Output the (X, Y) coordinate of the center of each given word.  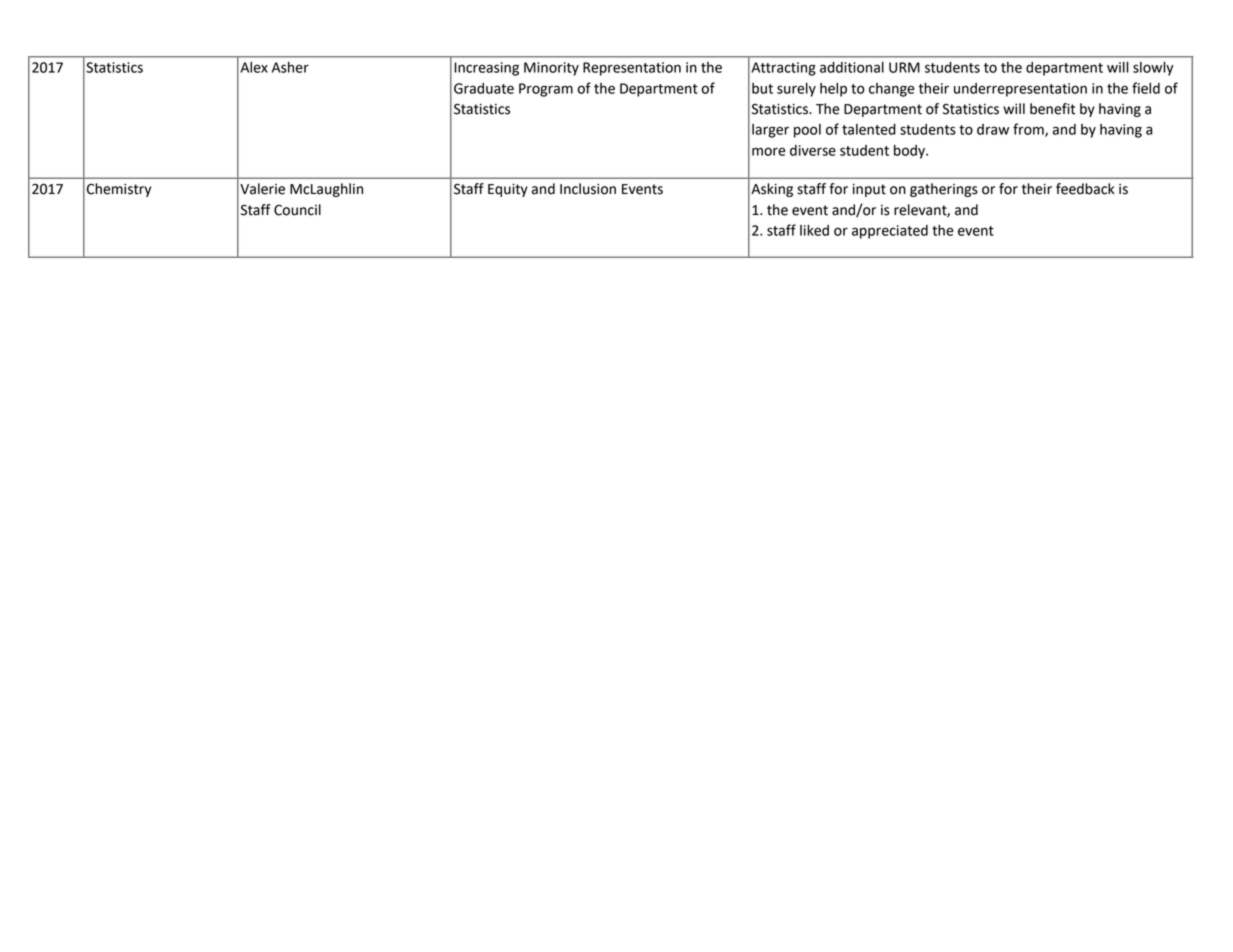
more (768, 151)
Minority (551, 69)
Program (546, 90)
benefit (1052, 109)
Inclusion (588, 189)
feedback (1085, 189)
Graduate (484, 88)
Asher (290, 67)
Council (297, 210)
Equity (508, 190)
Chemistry (119, 190)
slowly (1153, 69)
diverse (813, 150)
